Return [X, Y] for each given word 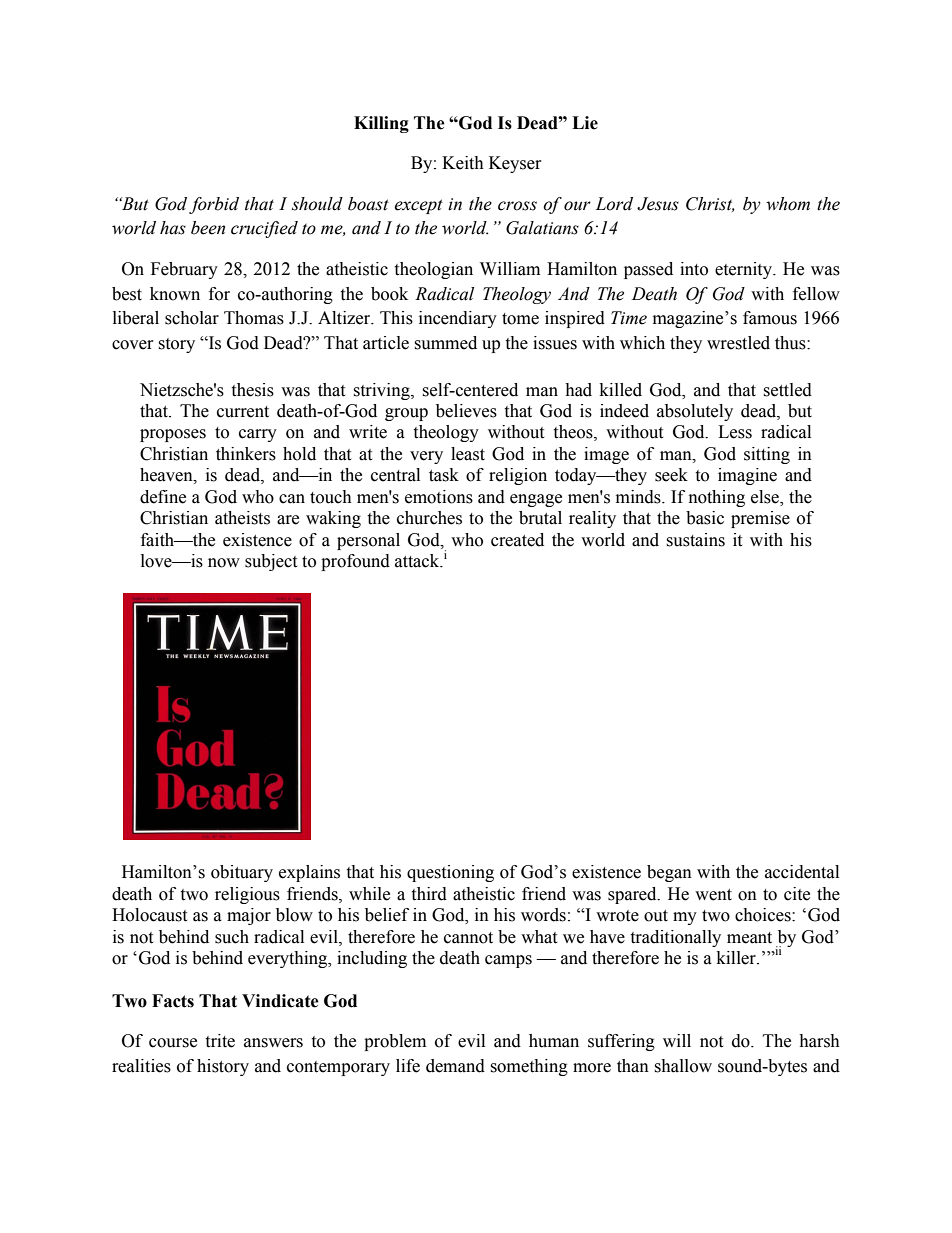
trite [220, 1041]
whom [788, 204]
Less [735, 432]
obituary [242, 873]
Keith [463, 163]
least [468, 454]
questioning [450, 873]
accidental [802, 872]
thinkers [246, 454]
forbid [214, 205]
